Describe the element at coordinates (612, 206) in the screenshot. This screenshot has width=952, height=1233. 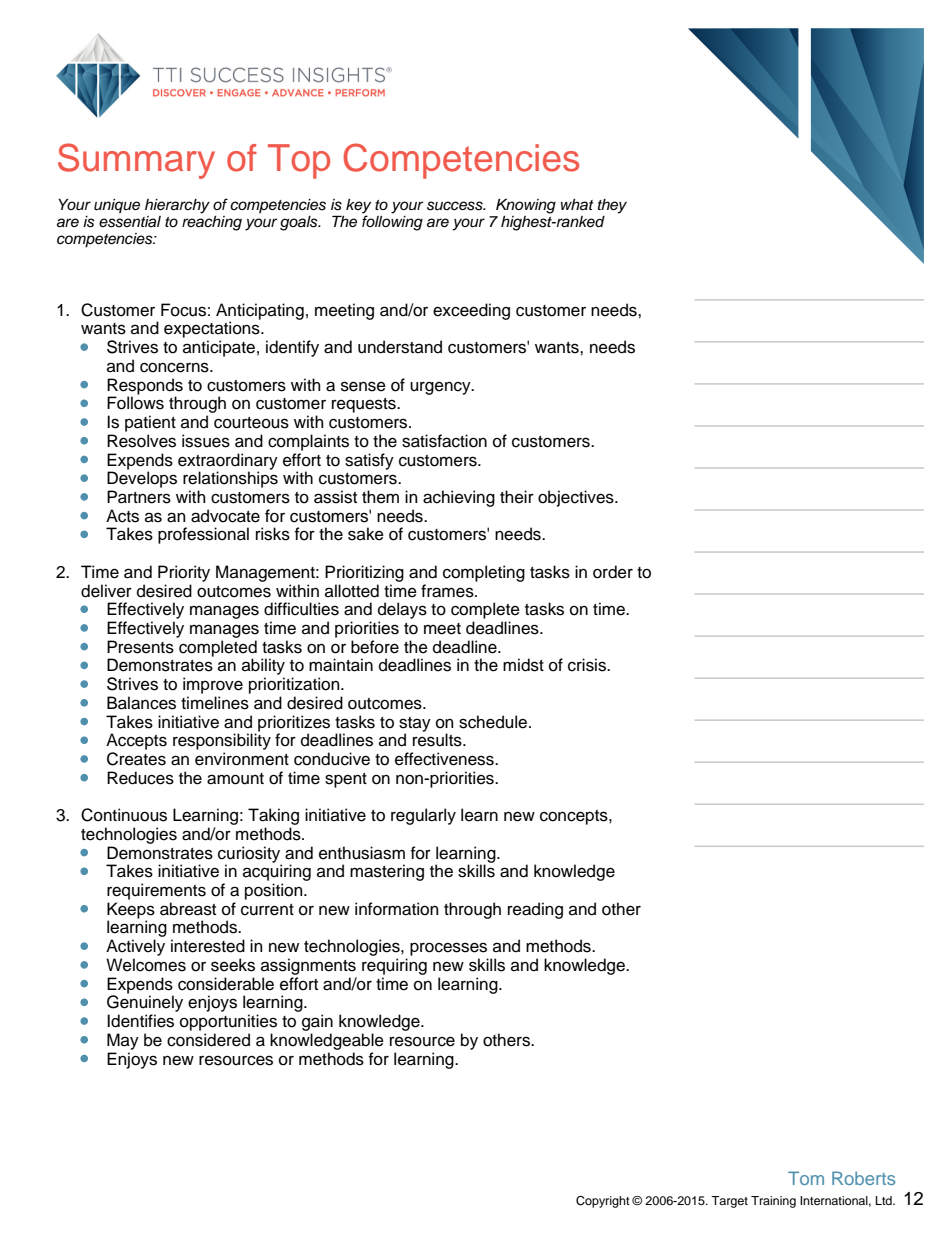
I see `they` at that location.
